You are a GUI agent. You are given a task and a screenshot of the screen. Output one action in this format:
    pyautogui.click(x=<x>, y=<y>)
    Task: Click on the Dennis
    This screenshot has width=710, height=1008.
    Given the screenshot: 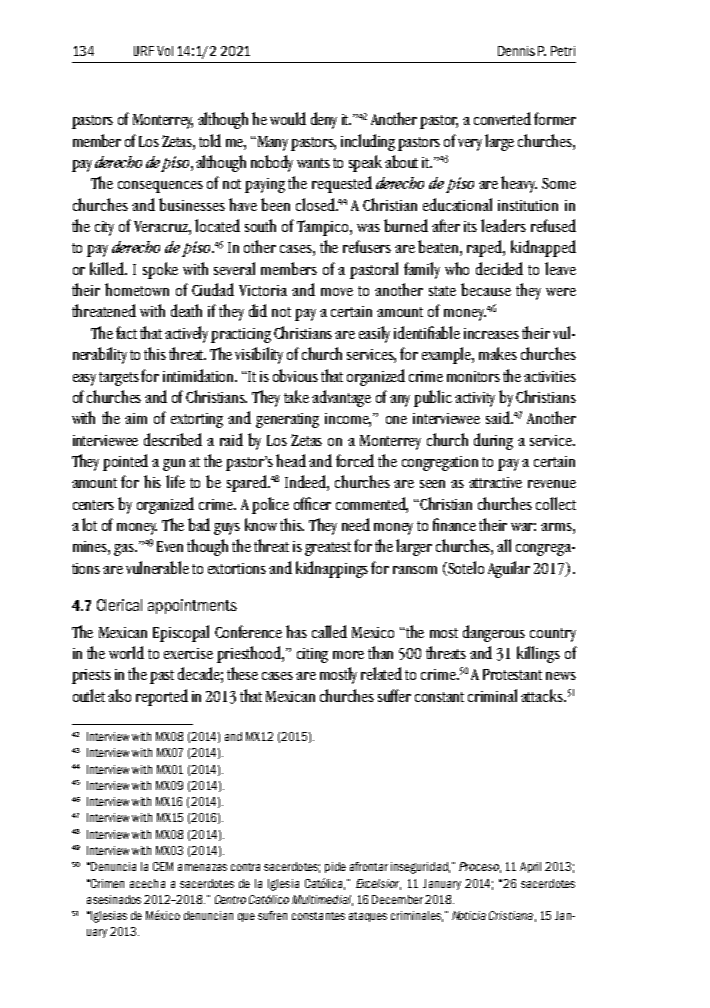 What is the action you would take?
    pyautogui.click(x=516, y=51)
